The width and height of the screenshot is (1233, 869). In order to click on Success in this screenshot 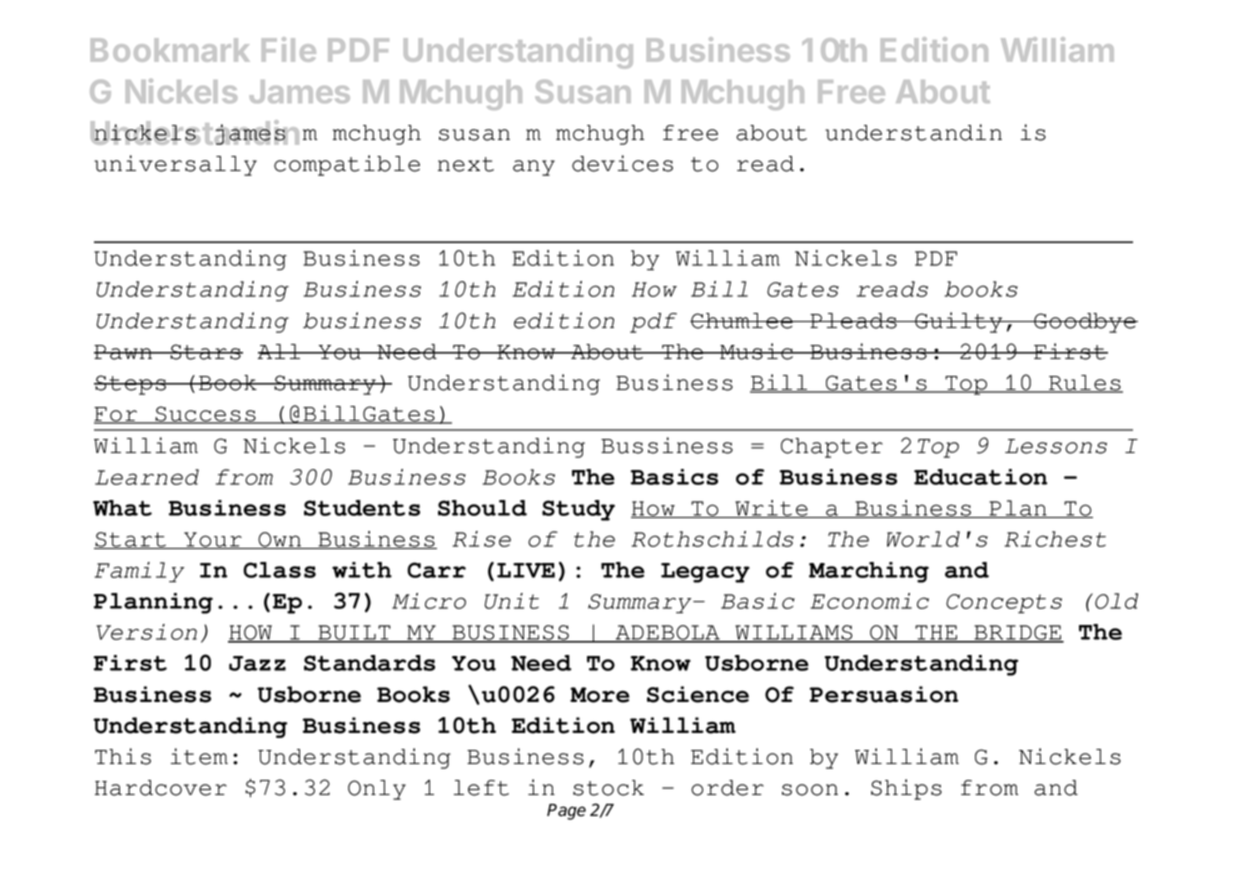, I will do `click(205, 415)`.
